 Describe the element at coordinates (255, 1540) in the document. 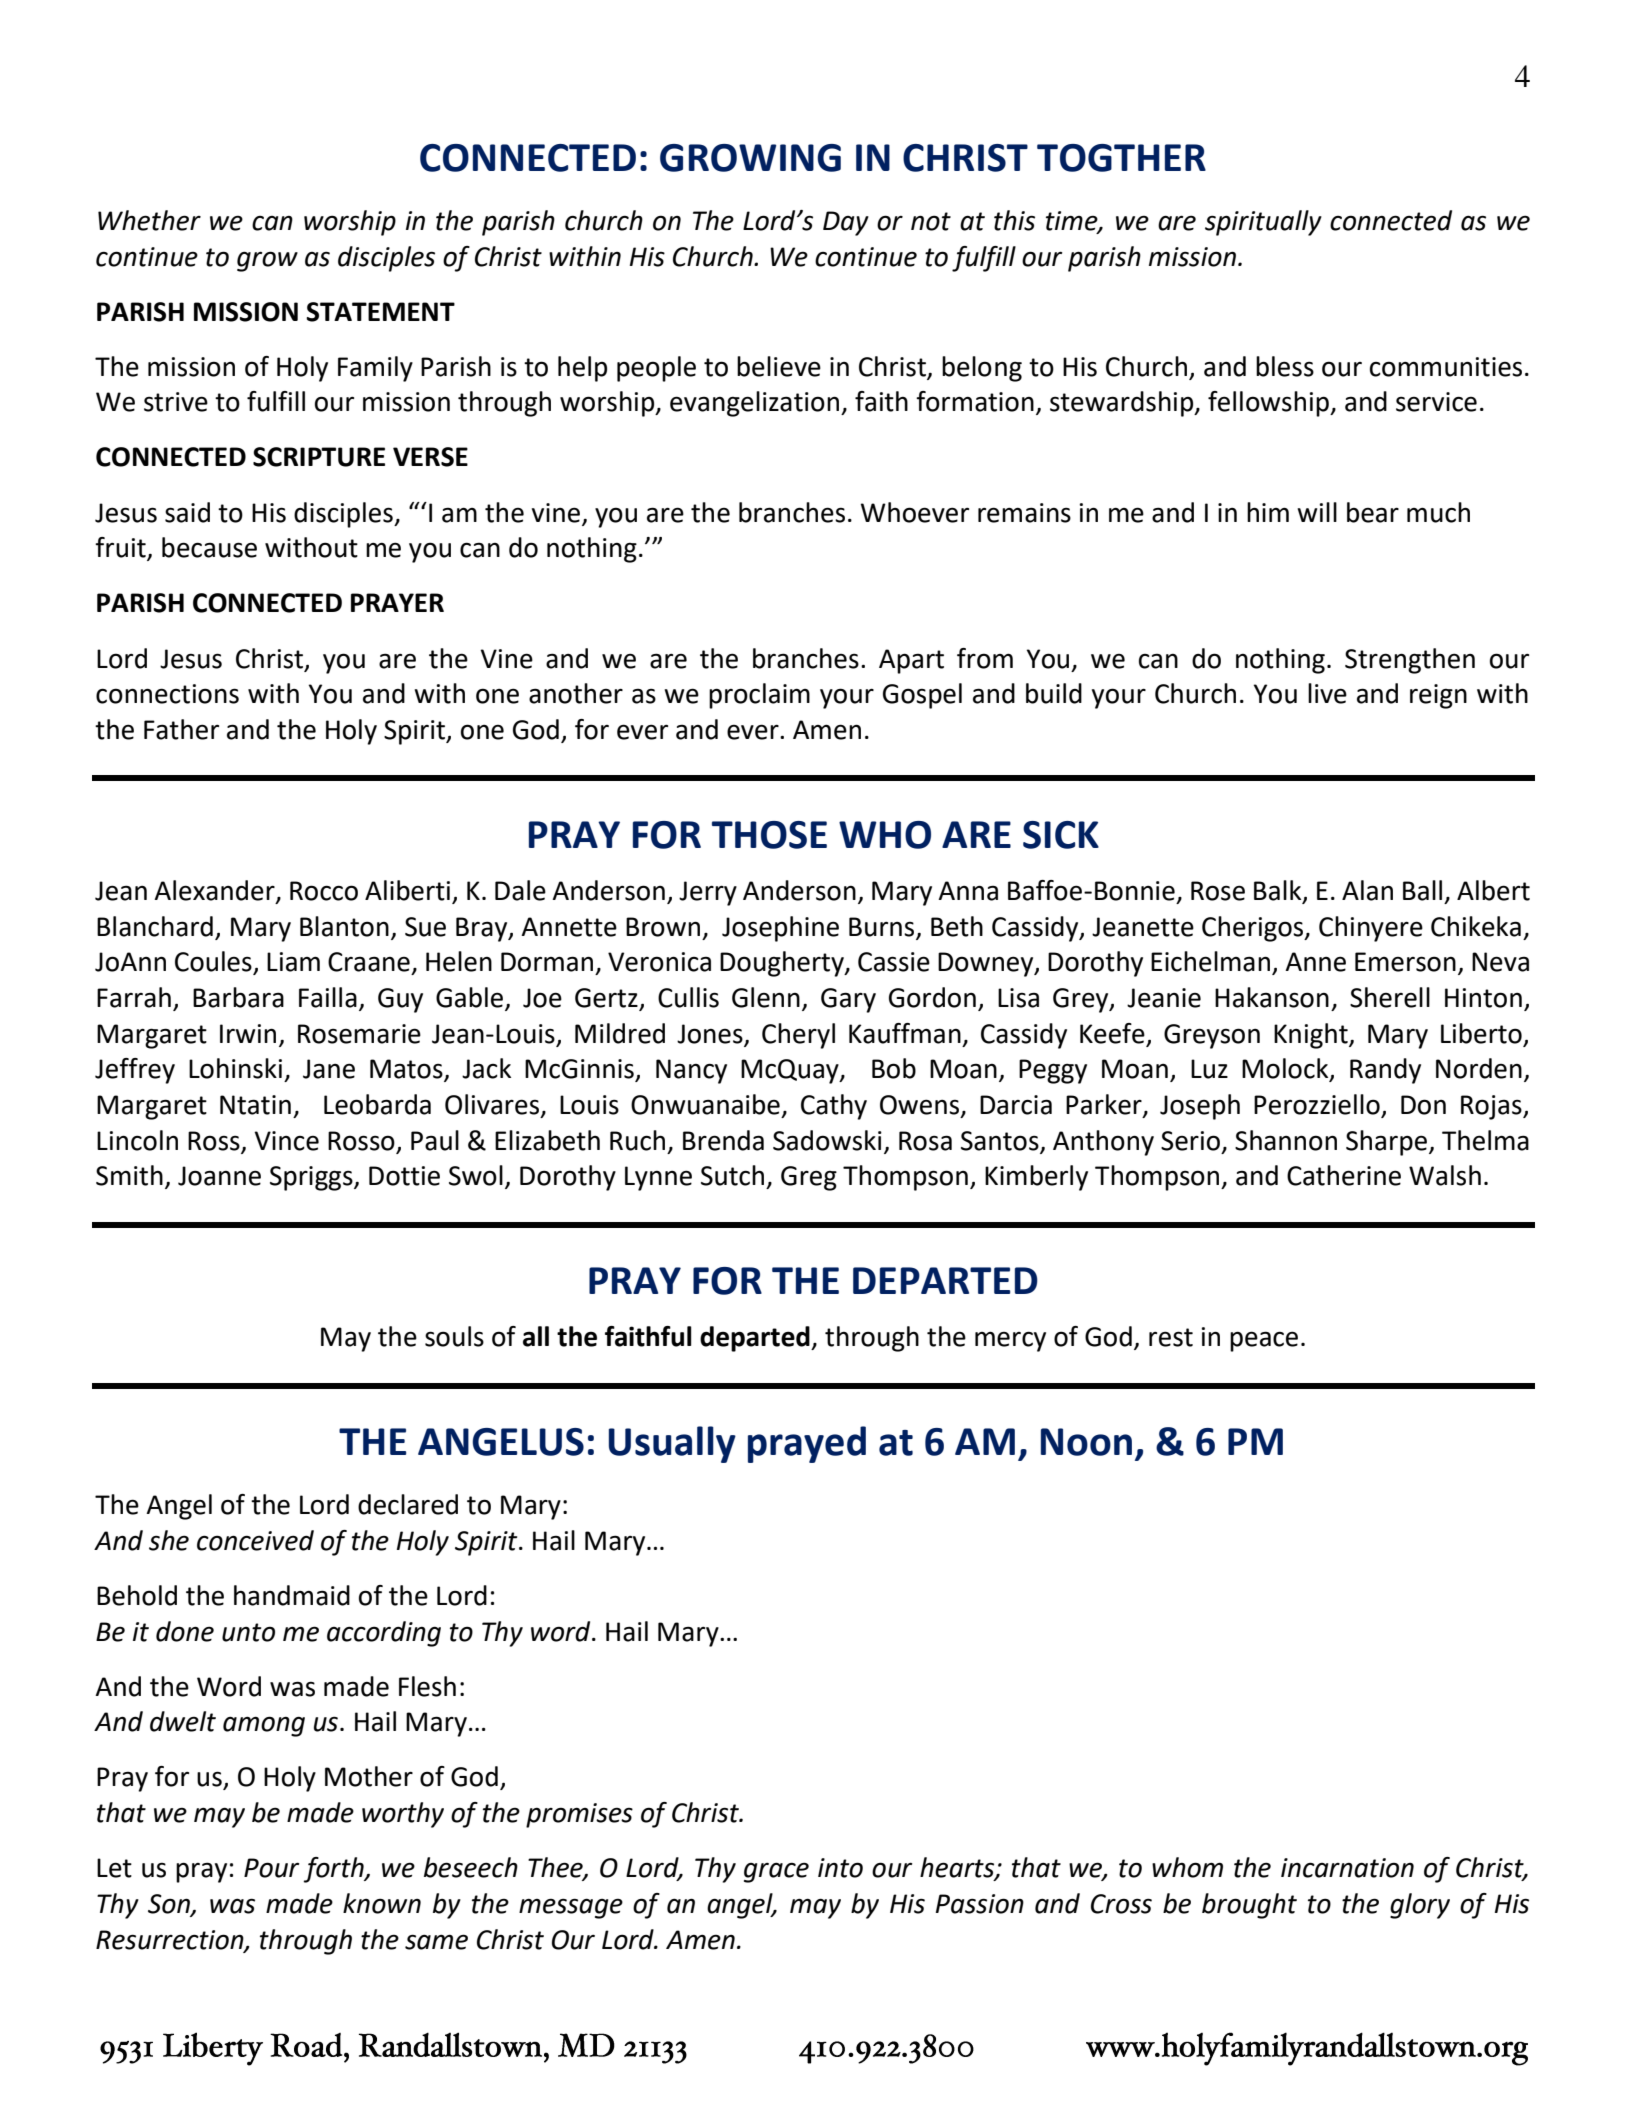

I see `conceived` at that location.
